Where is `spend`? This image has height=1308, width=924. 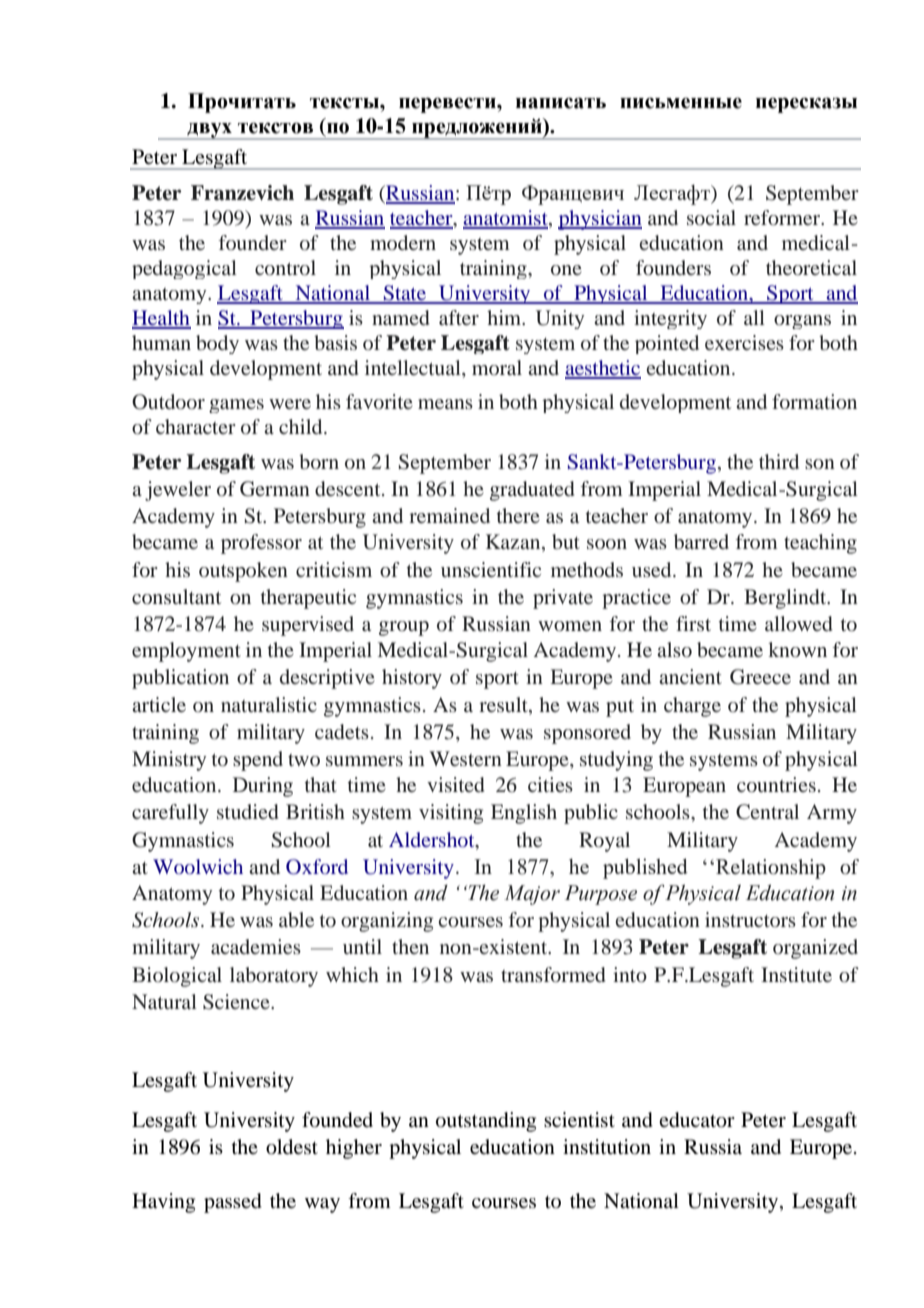
spend is located at coordinates (258, 761).
